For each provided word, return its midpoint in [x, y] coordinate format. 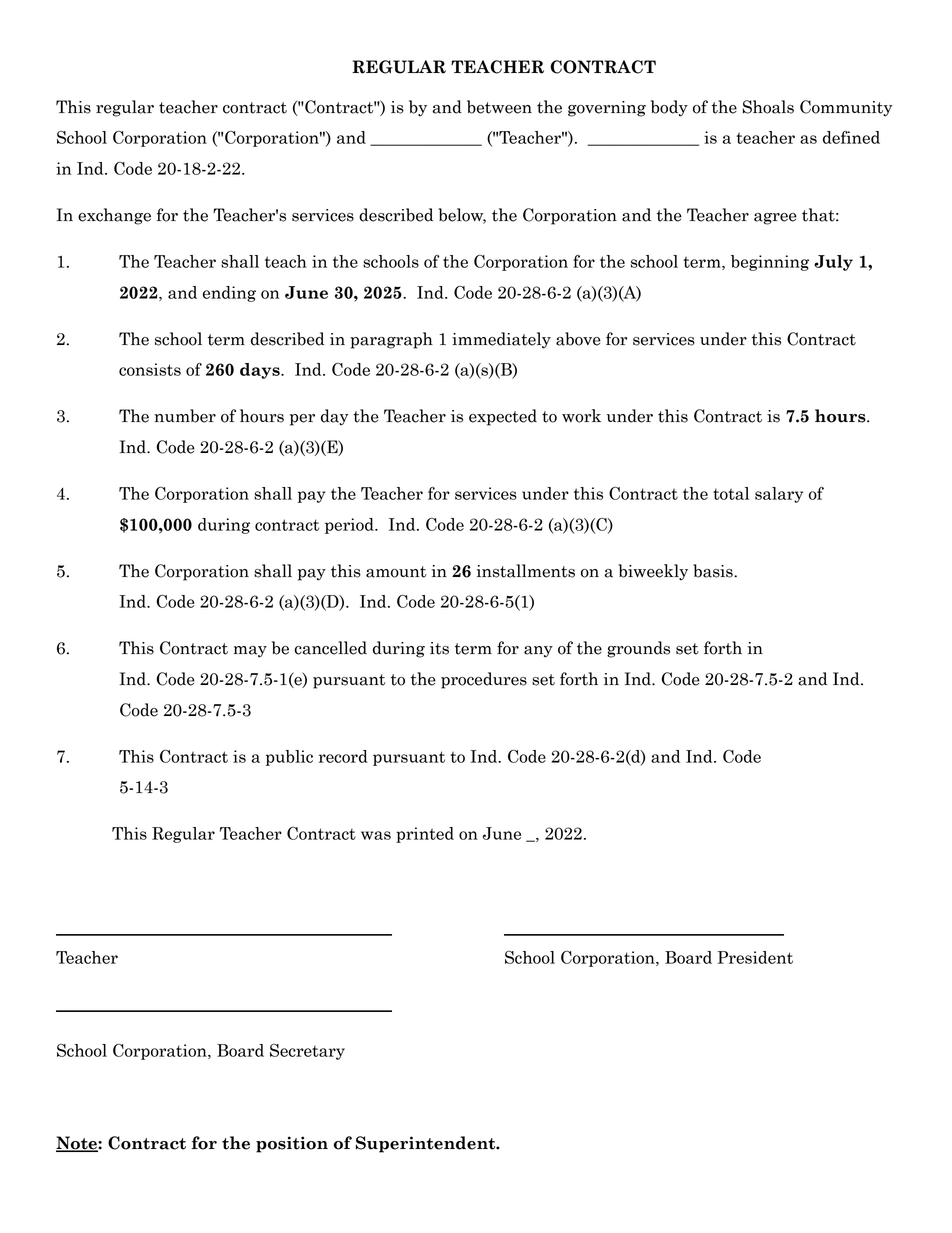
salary [779, 495]
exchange [114, 216]
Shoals [768, 107]
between [499, 107]
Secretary [307, 1052]
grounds [638, 649]
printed [425, 835]
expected [503, 417]
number [185, 416]
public [289, 758]
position [292, 1144]
